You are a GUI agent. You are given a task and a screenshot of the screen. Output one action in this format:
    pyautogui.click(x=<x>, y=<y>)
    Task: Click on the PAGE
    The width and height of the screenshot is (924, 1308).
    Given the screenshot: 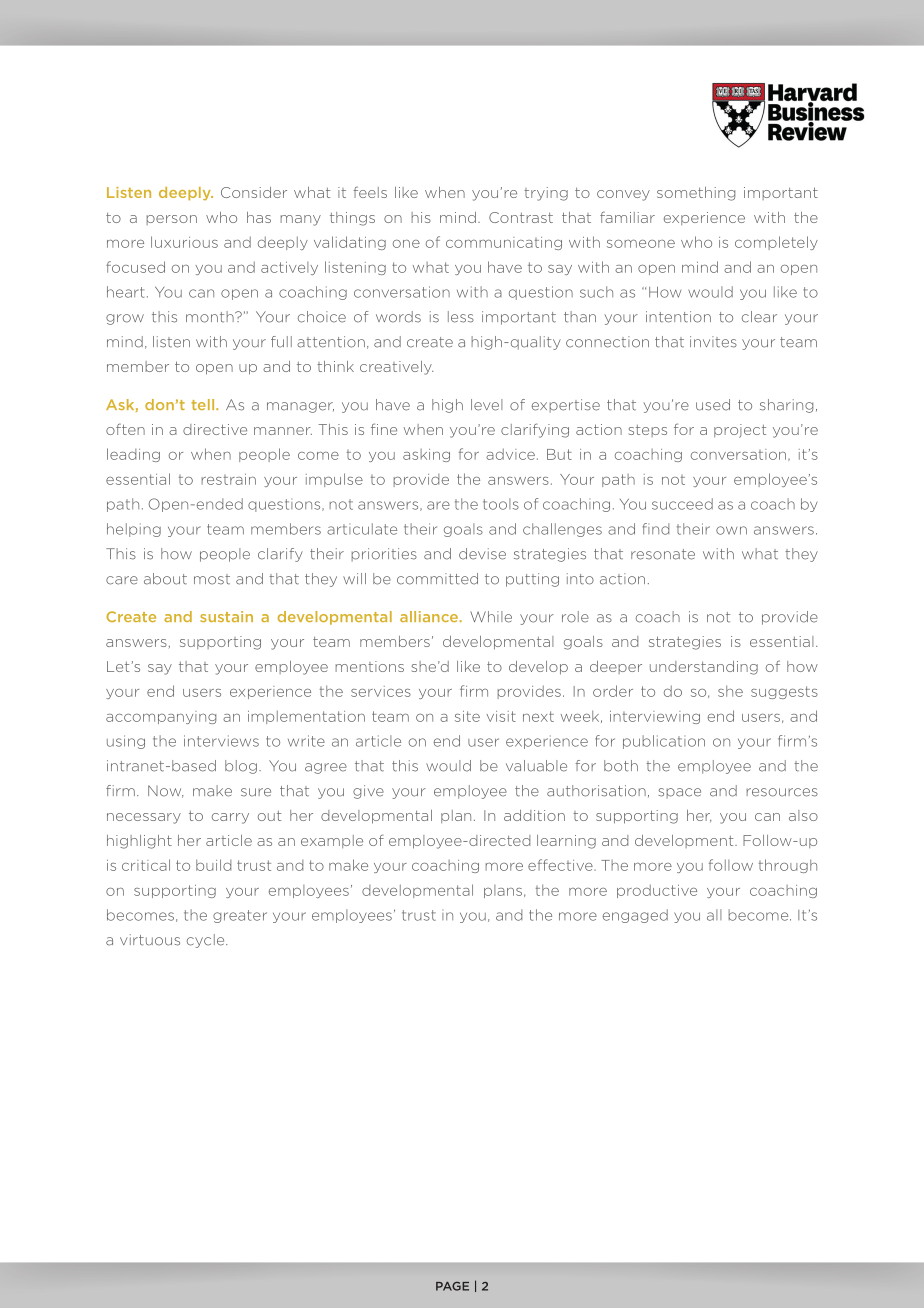 What is the action you would take?
    pyautogui.click(x=452, y=1286)
